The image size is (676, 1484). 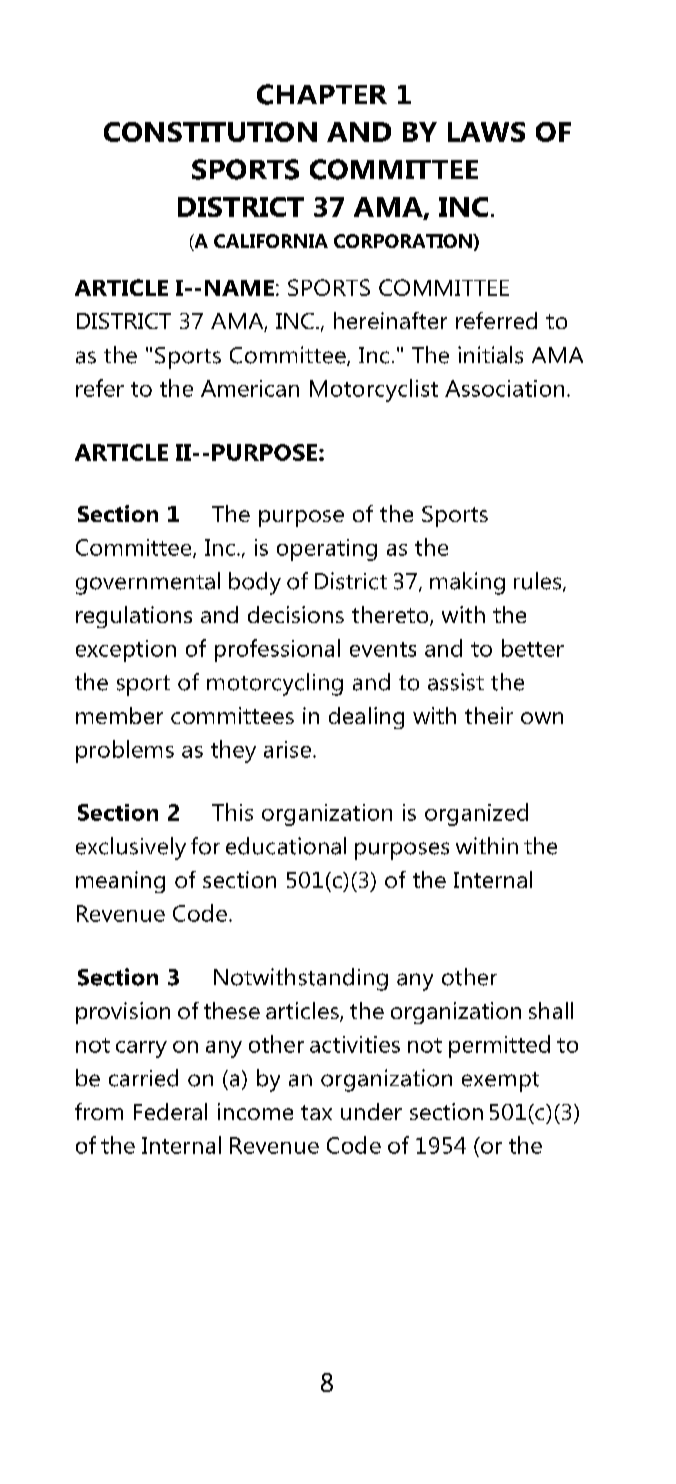 I want to click on American, so click(x=250, y=388).
